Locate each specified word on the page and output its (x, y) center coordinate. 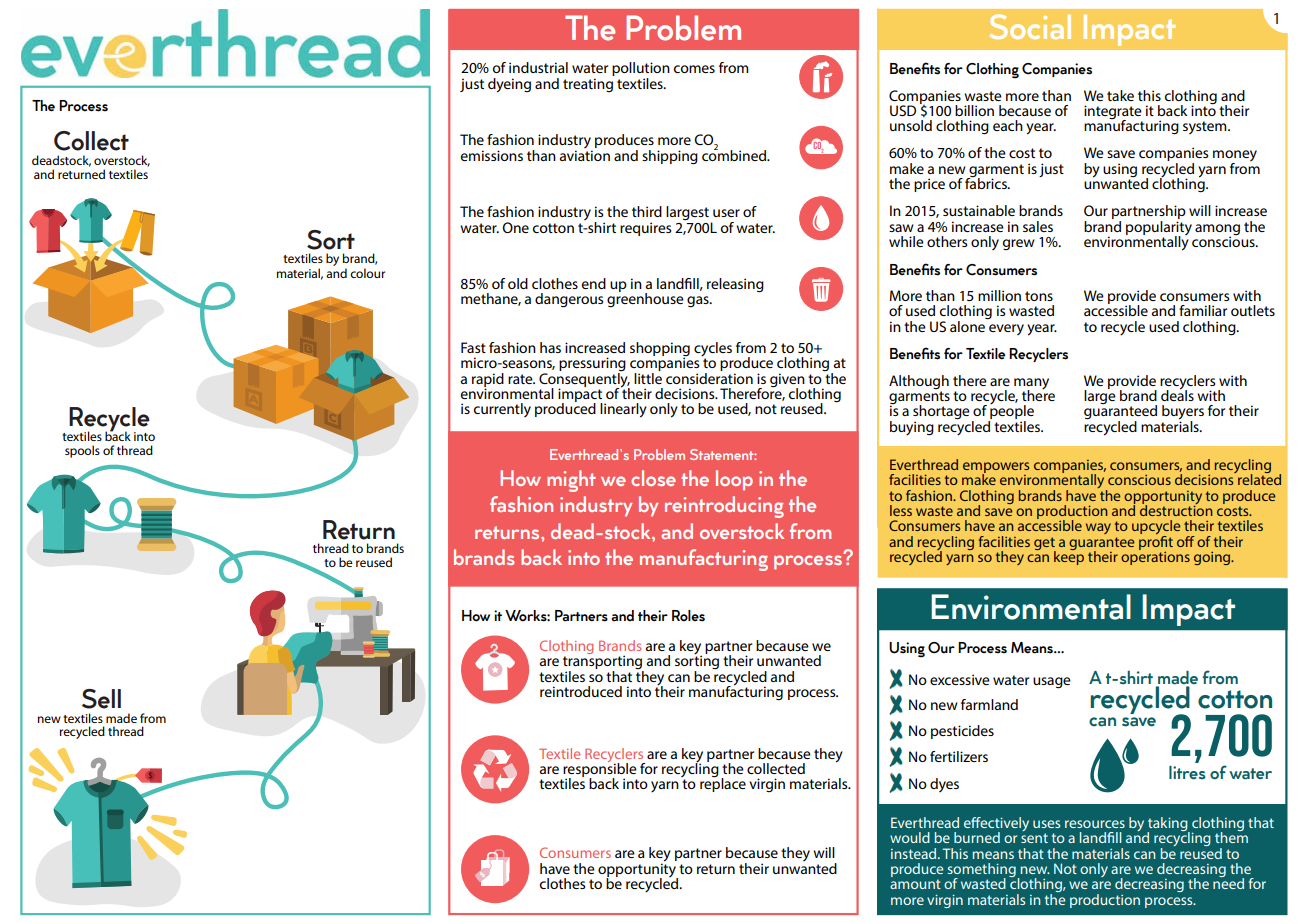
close (653, 478)
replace (723, 784)
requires (645, 229)
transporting (603, 663)
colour (367, 273)
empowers (996, 468)
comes (694, 69)
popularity (1159, 228)
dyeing (509, 85)
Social (1030, 26)
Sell (101, 699)
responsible (600, 770)
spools (82, 451)
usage (1052, 683)
